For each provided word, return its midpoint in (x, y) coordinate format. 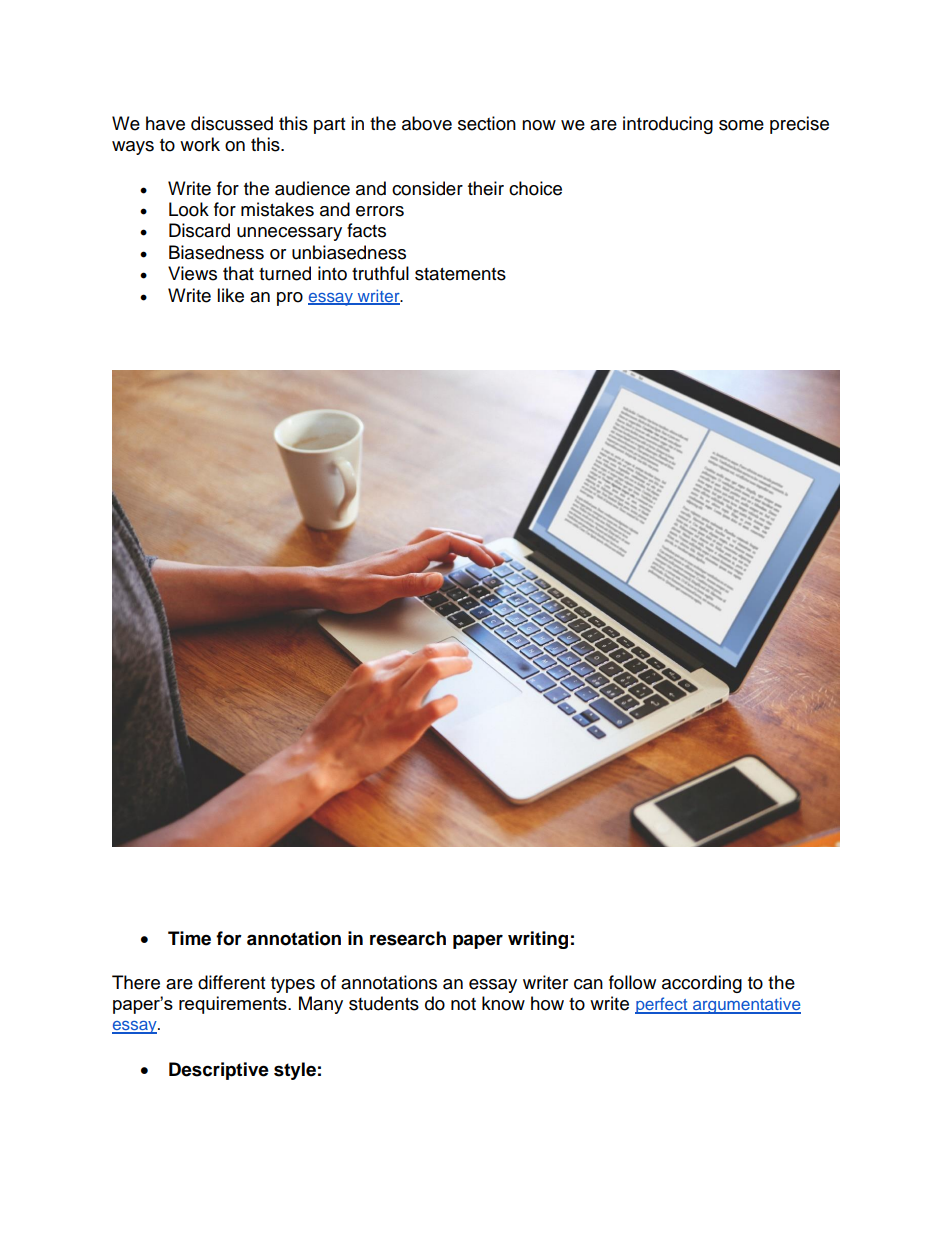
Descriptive (219, 1071)
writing (538, 940)
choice (535, 188)
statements (460, 274)
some (741, 125)
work (200, 144)
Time (189, 938)
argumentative (746, 1005)
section (487, 123)
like (230, 295)
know (503, 1003)
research (408, 938)
